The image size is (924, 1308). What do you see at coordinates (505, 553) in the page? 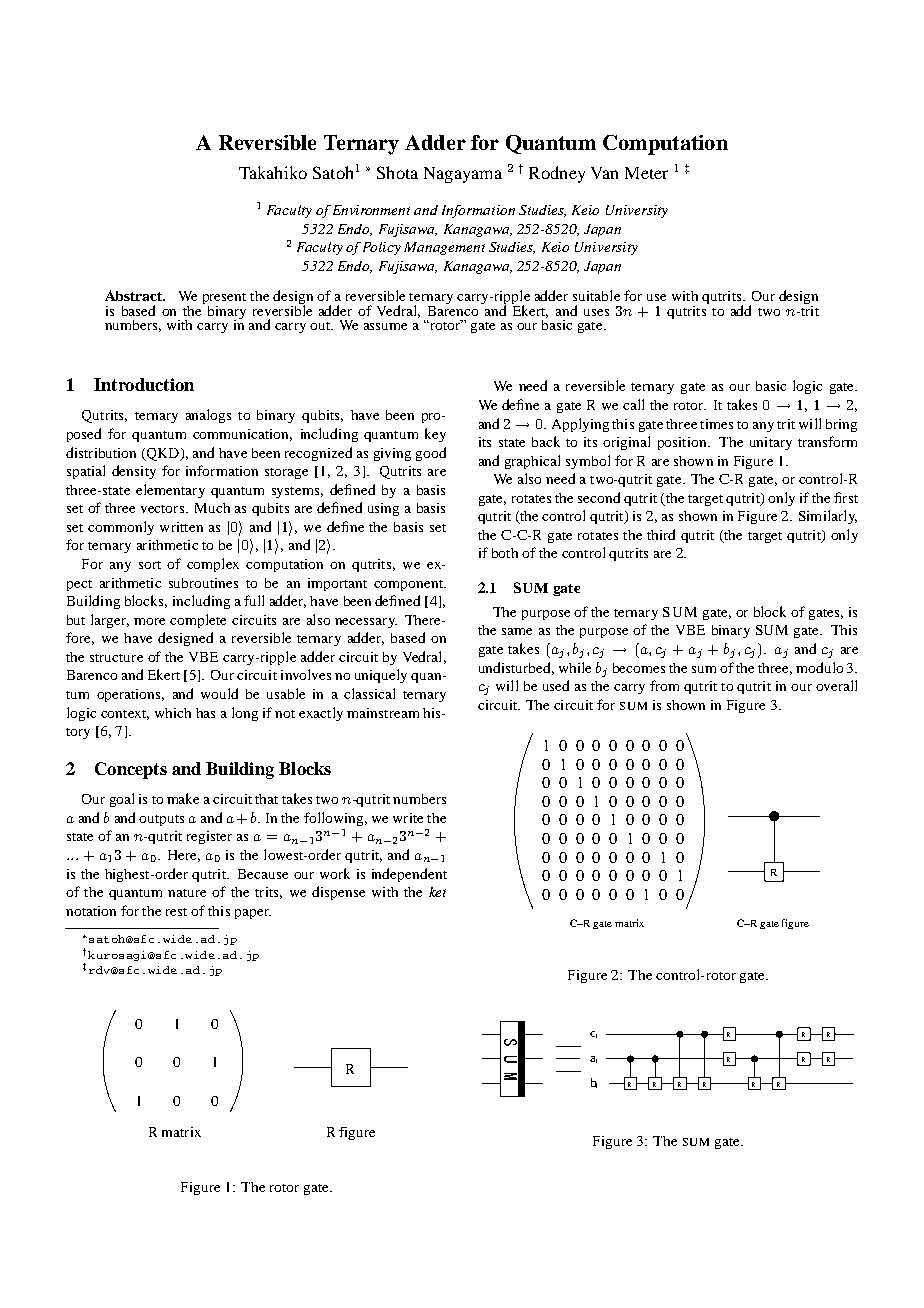
I see `both` at bounding box center [505, 553].
